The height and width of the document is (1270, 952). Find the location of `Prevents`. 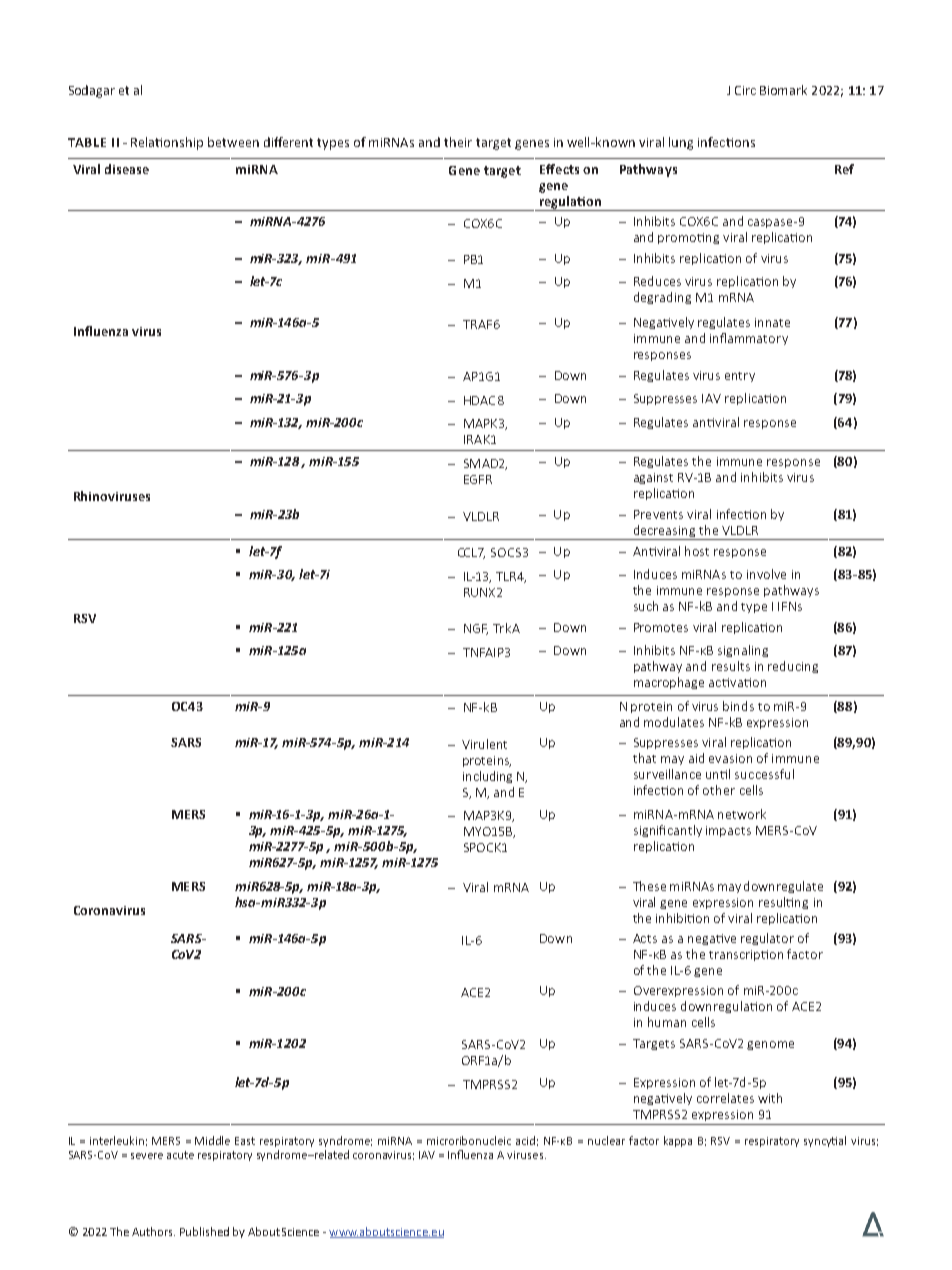

Prevents is located at coordinates (658, 514).
